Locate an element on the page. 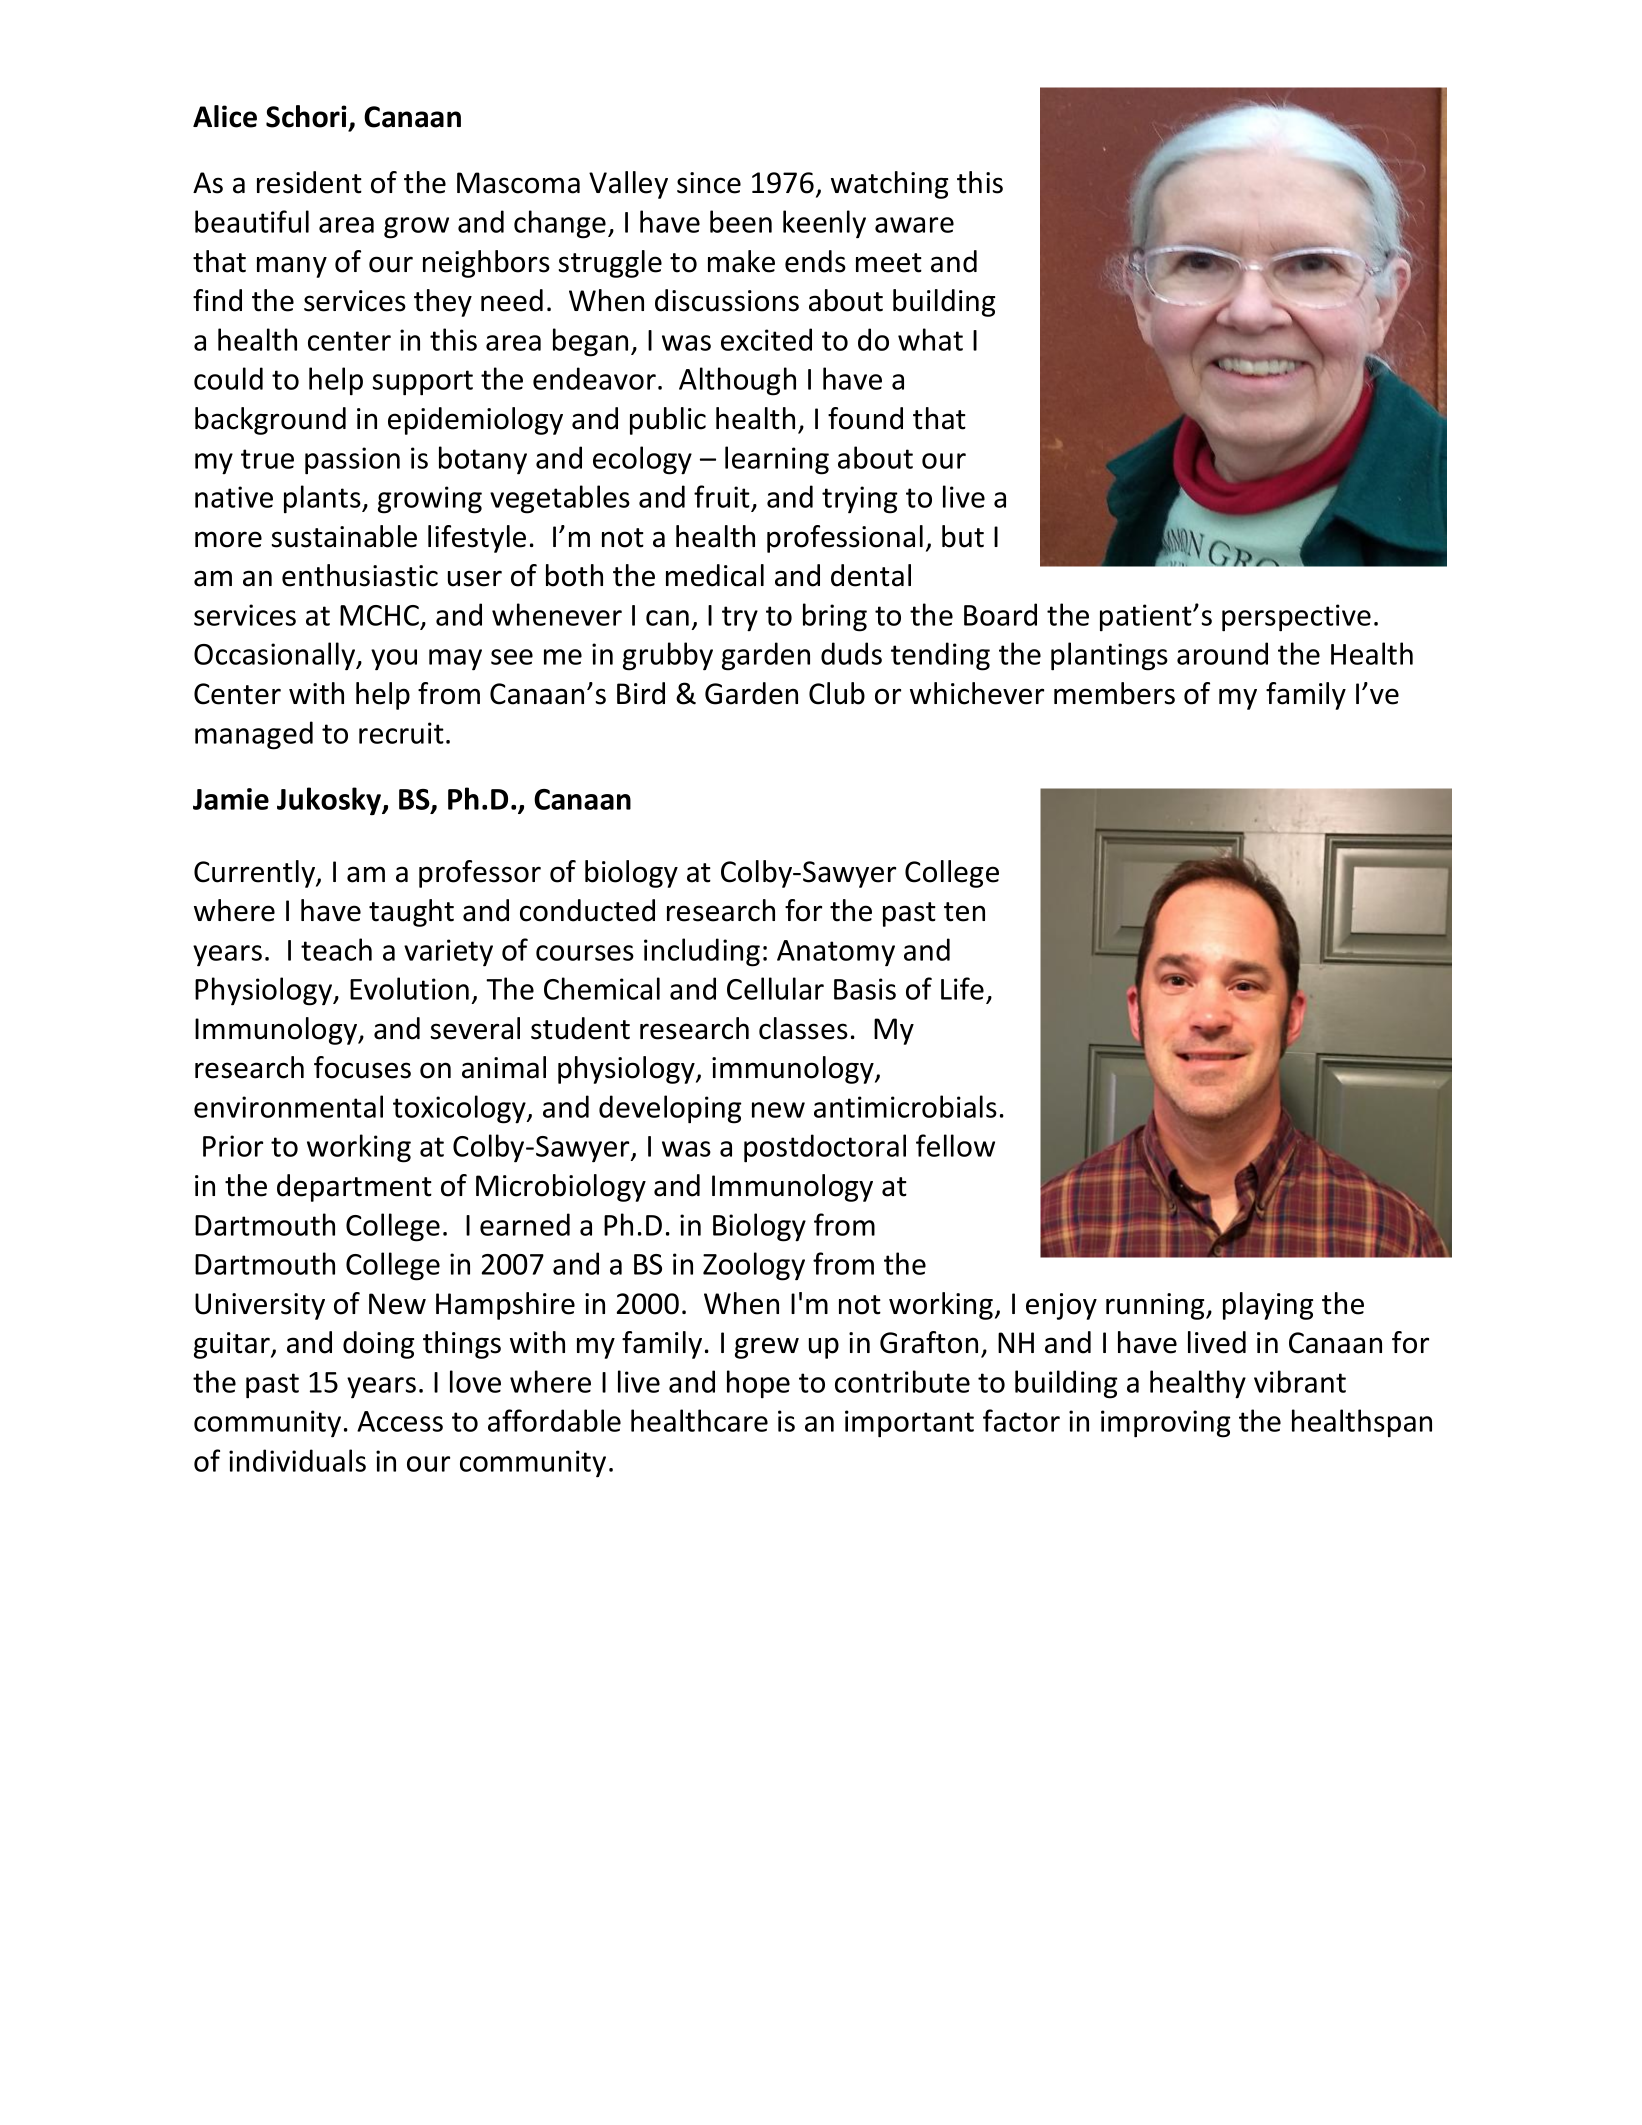  resident is located at coordinates (309, 182).
